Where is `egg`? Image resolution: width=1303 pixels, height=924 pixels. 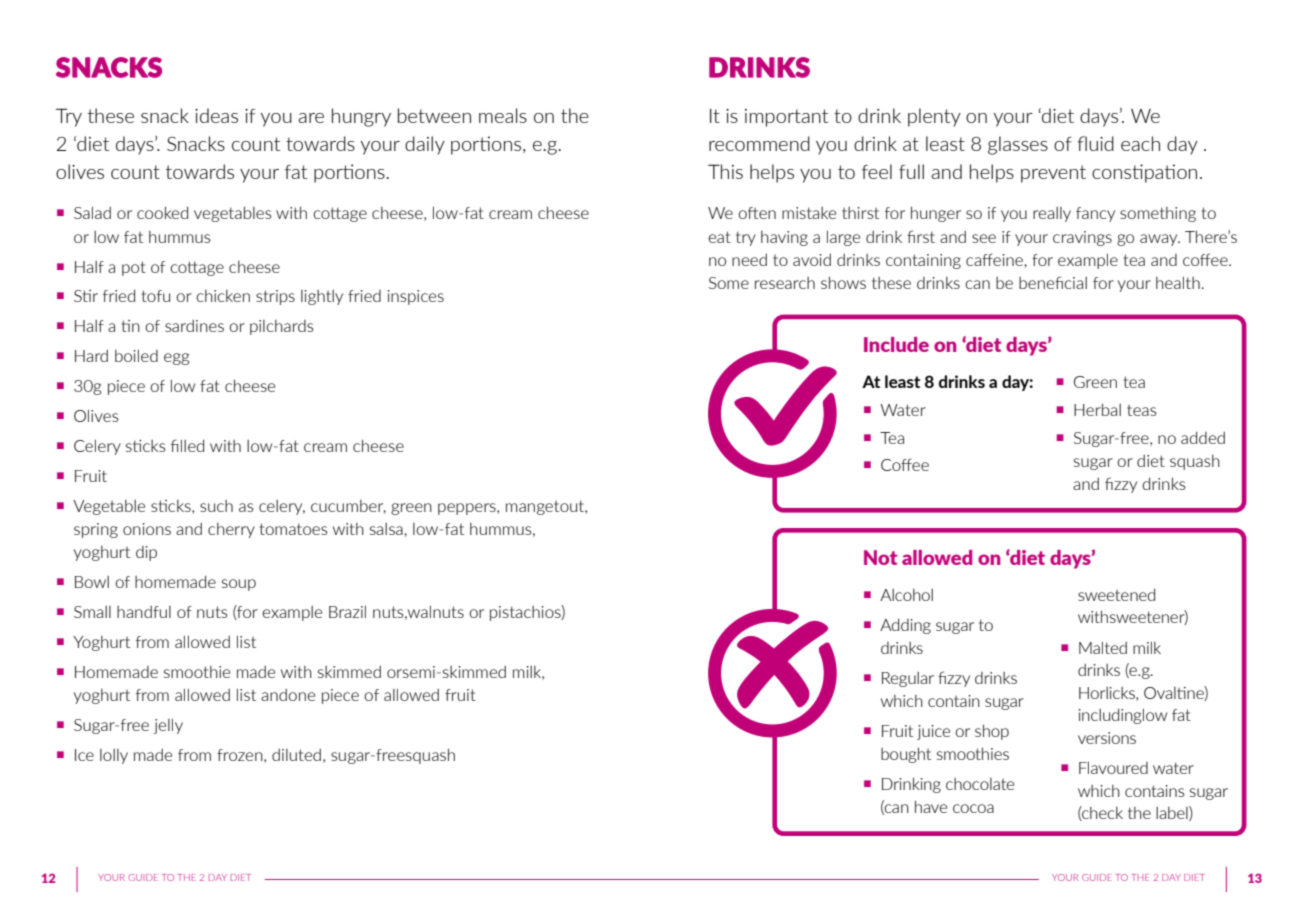
egg is located at coordinates (176, 359).
